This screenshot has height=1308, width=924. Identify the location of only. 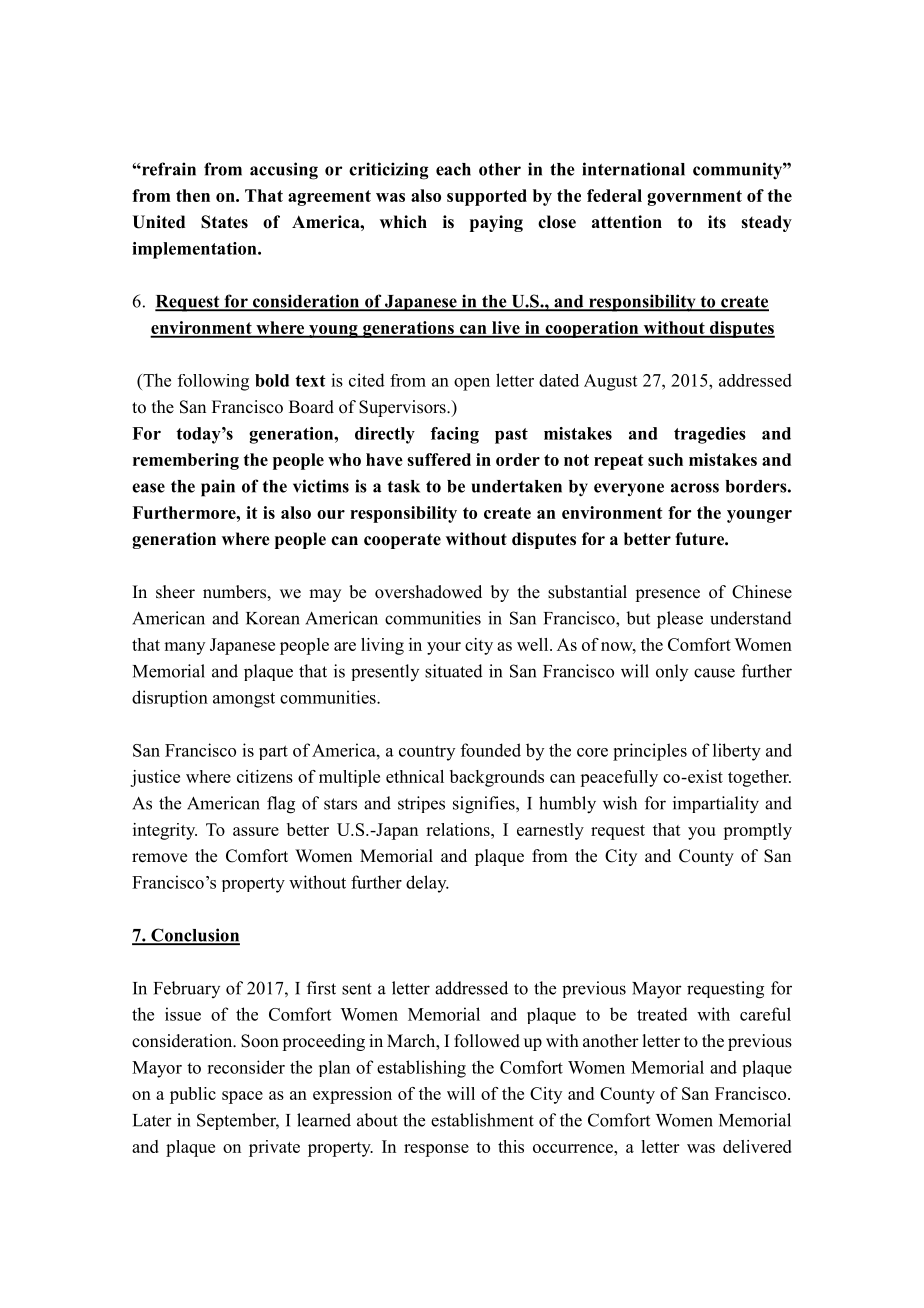
(672, 672).
